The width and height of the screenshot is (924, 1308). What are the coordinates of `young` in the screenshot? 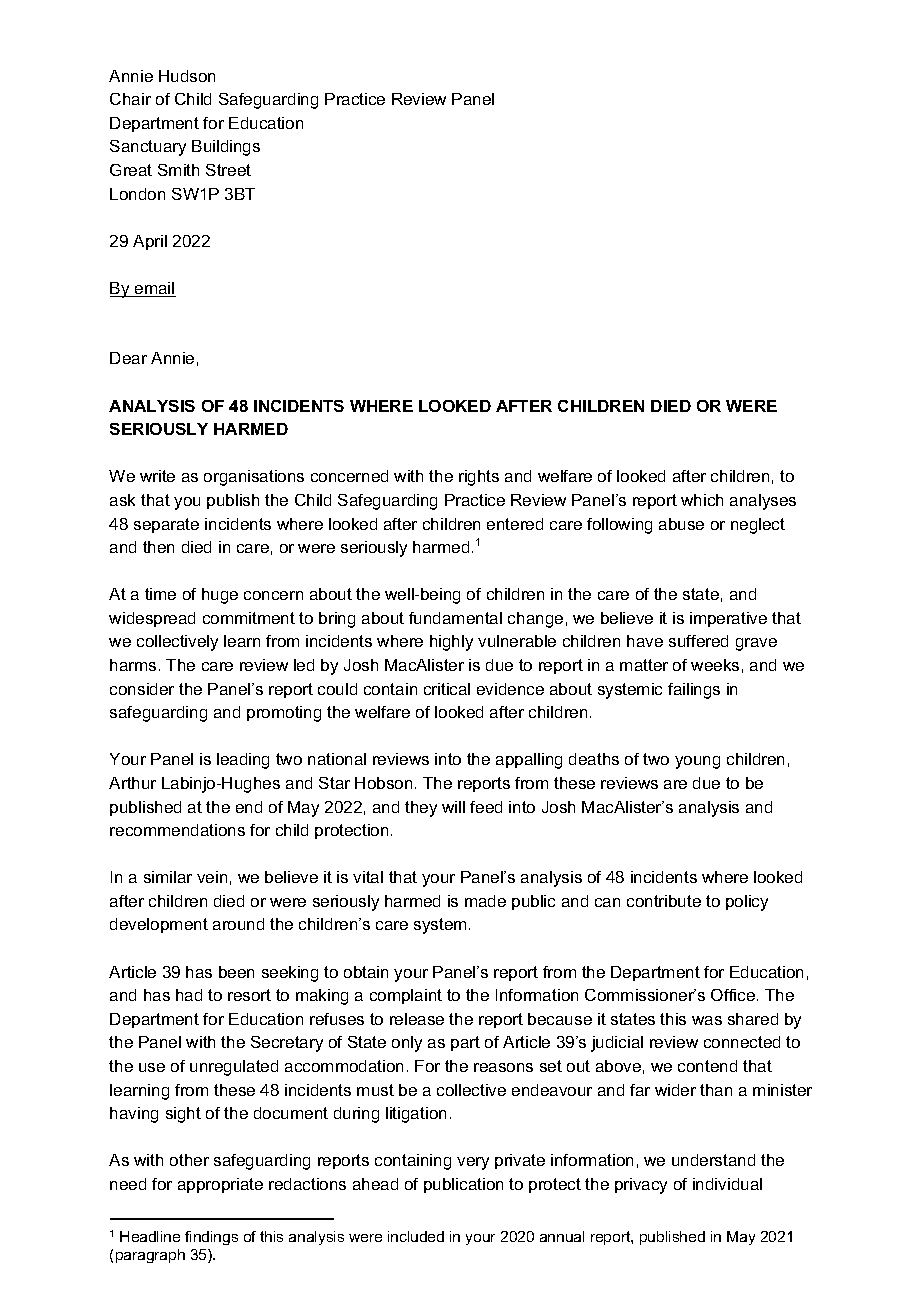 It's located at (697, 762).
